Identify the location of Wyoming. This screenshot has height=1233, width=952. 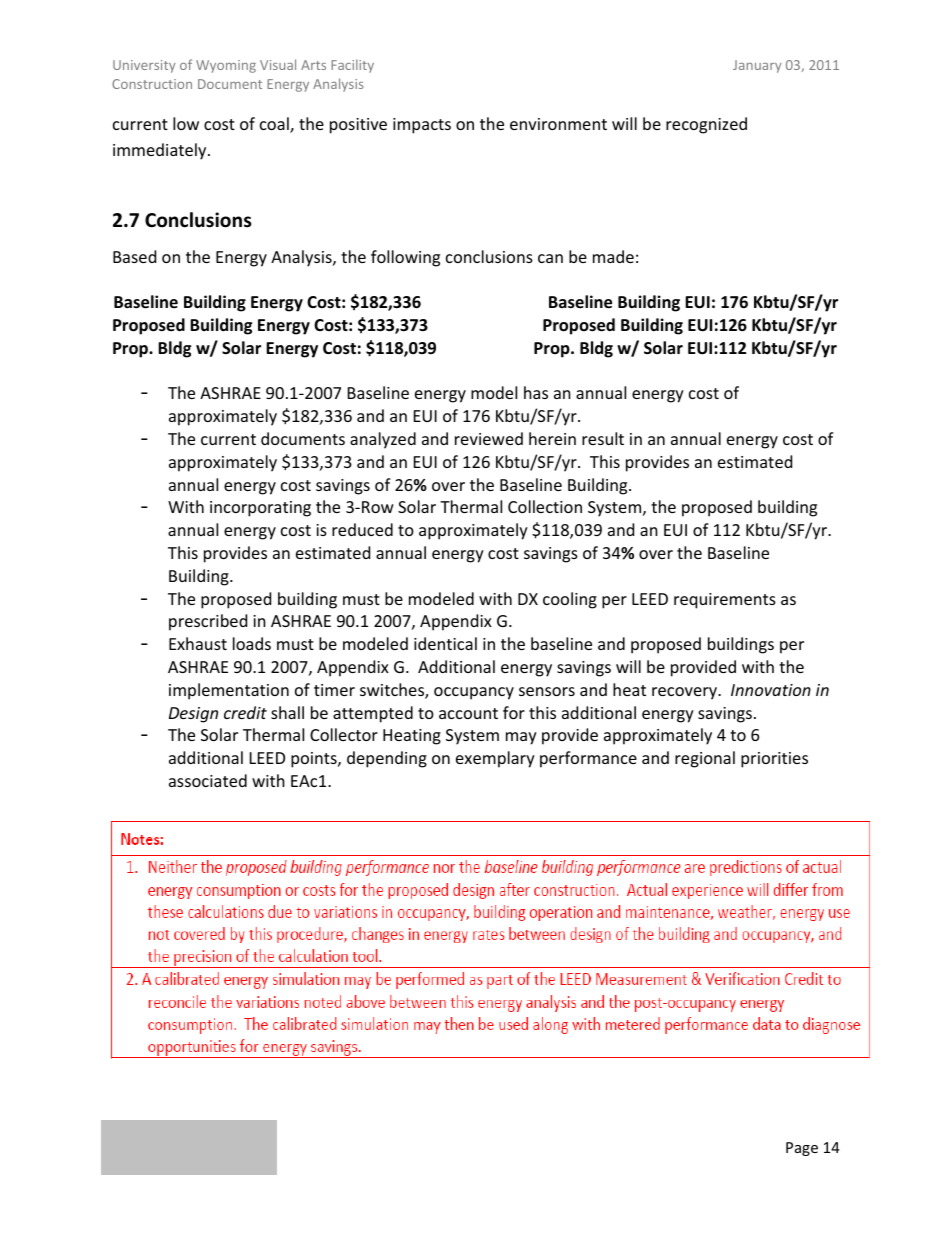
(226, 66).
